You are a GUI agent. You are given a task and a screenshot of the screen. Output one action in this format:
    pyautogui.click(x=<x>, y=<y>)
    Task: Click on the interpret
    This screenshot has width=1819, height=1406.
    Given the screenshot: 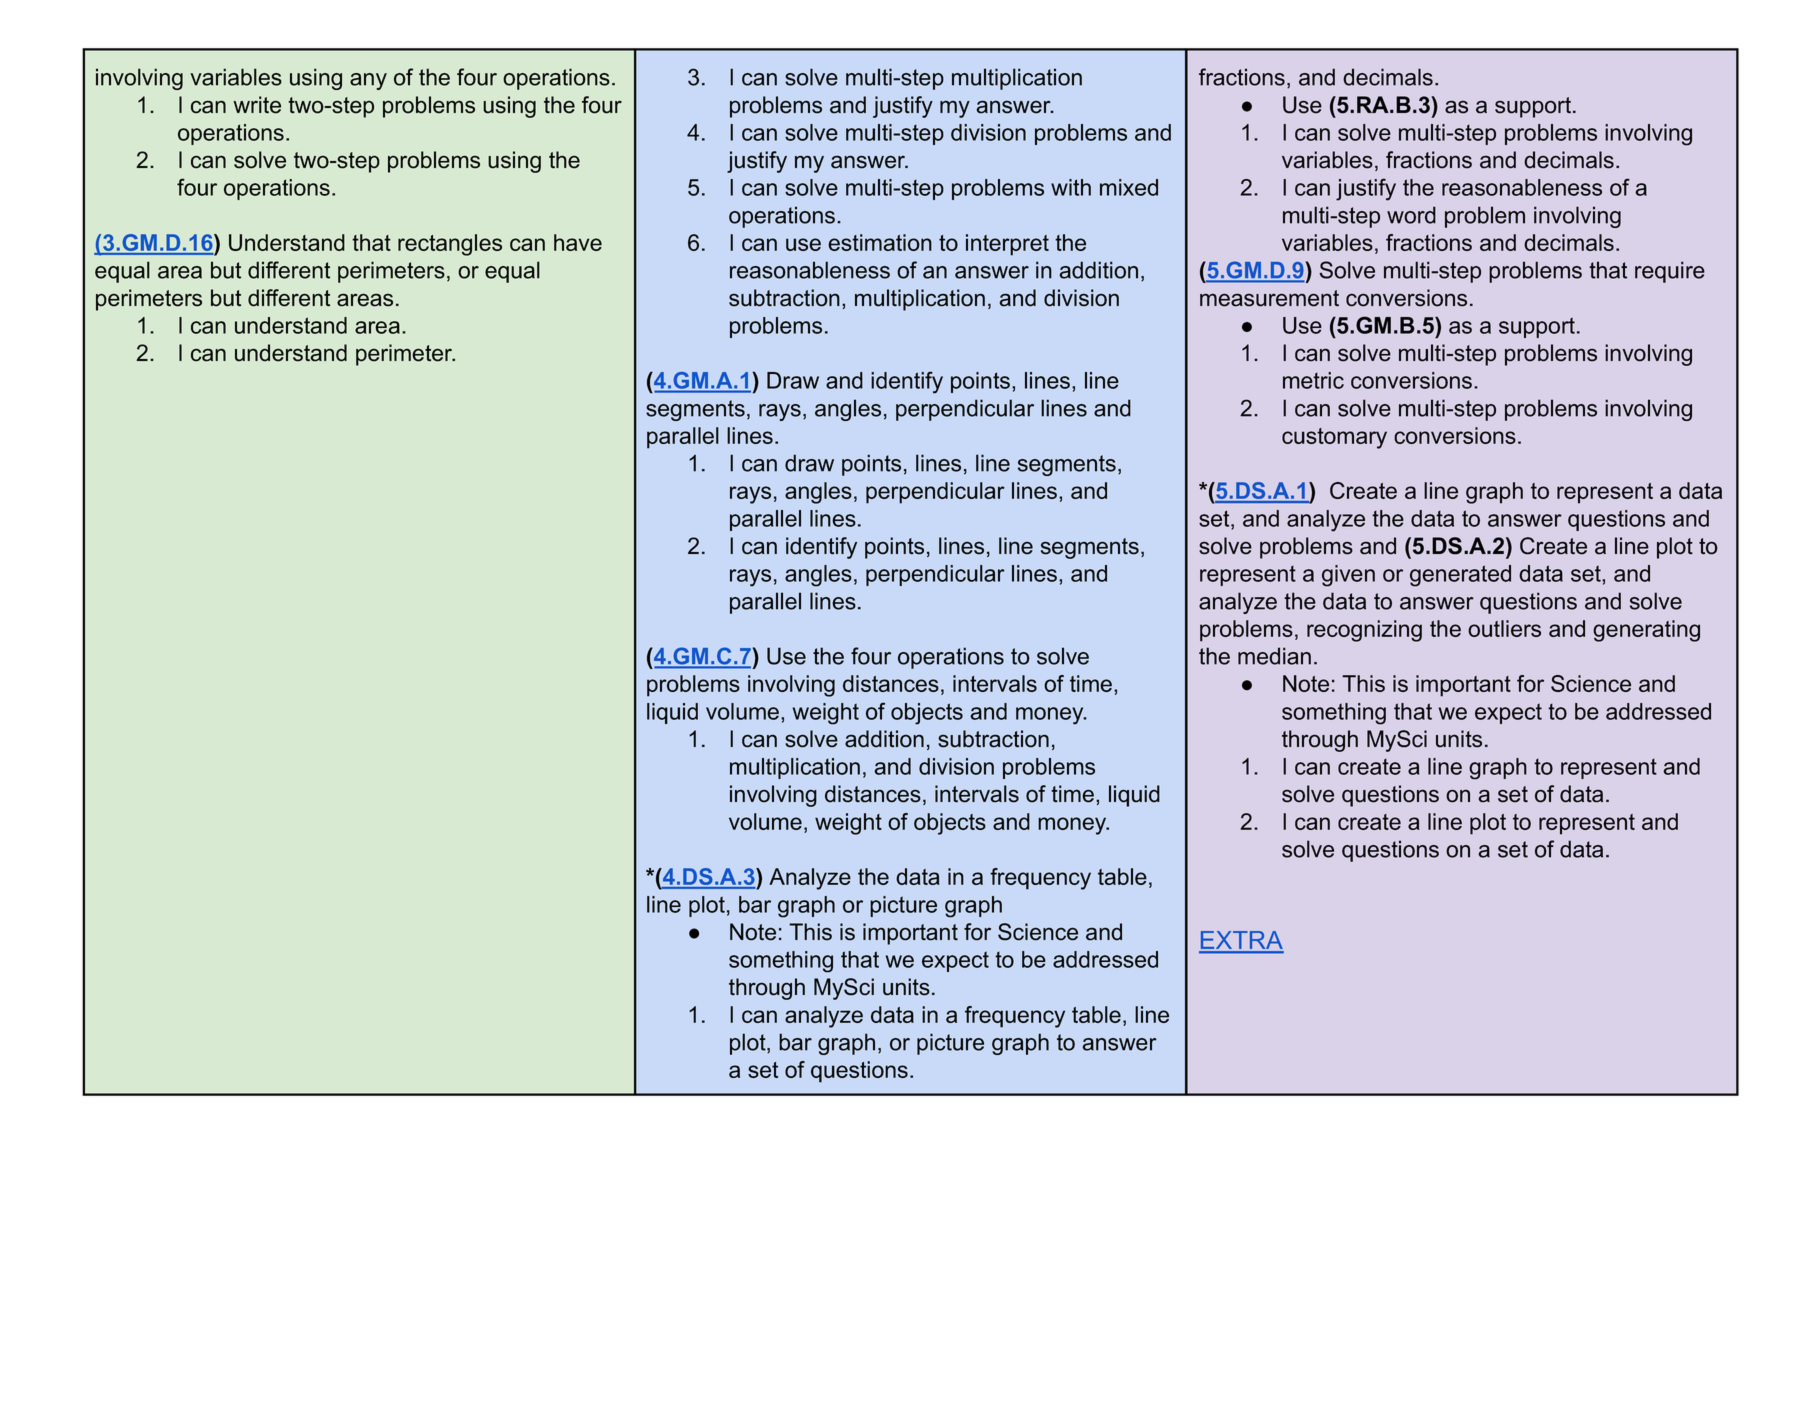 What is the action you would take?
    pyautogui.click(x=1007, y=245)
